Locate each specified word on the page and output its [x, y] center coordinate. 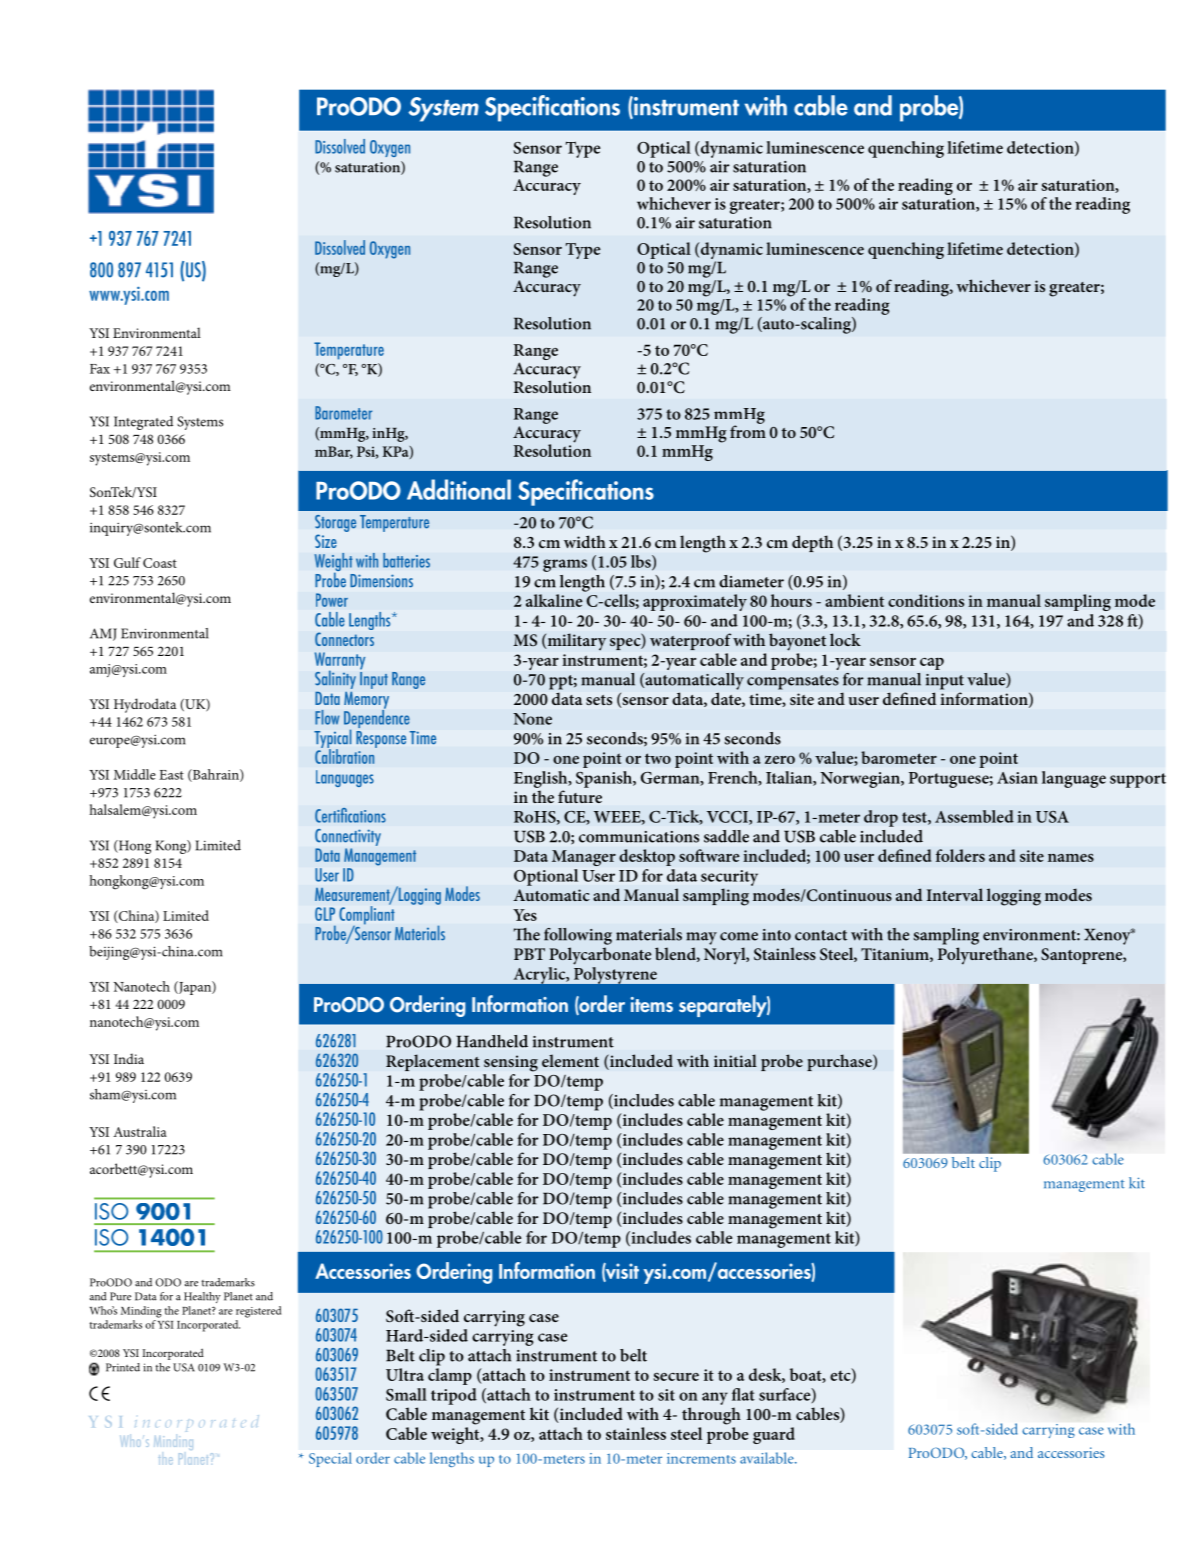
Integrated [143, 423]
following [578, 936]
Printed [123, 1367]
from [748, 430]
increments [701, 1458]
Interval [955, 894]
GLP [325, 914]
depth [812, 543]
